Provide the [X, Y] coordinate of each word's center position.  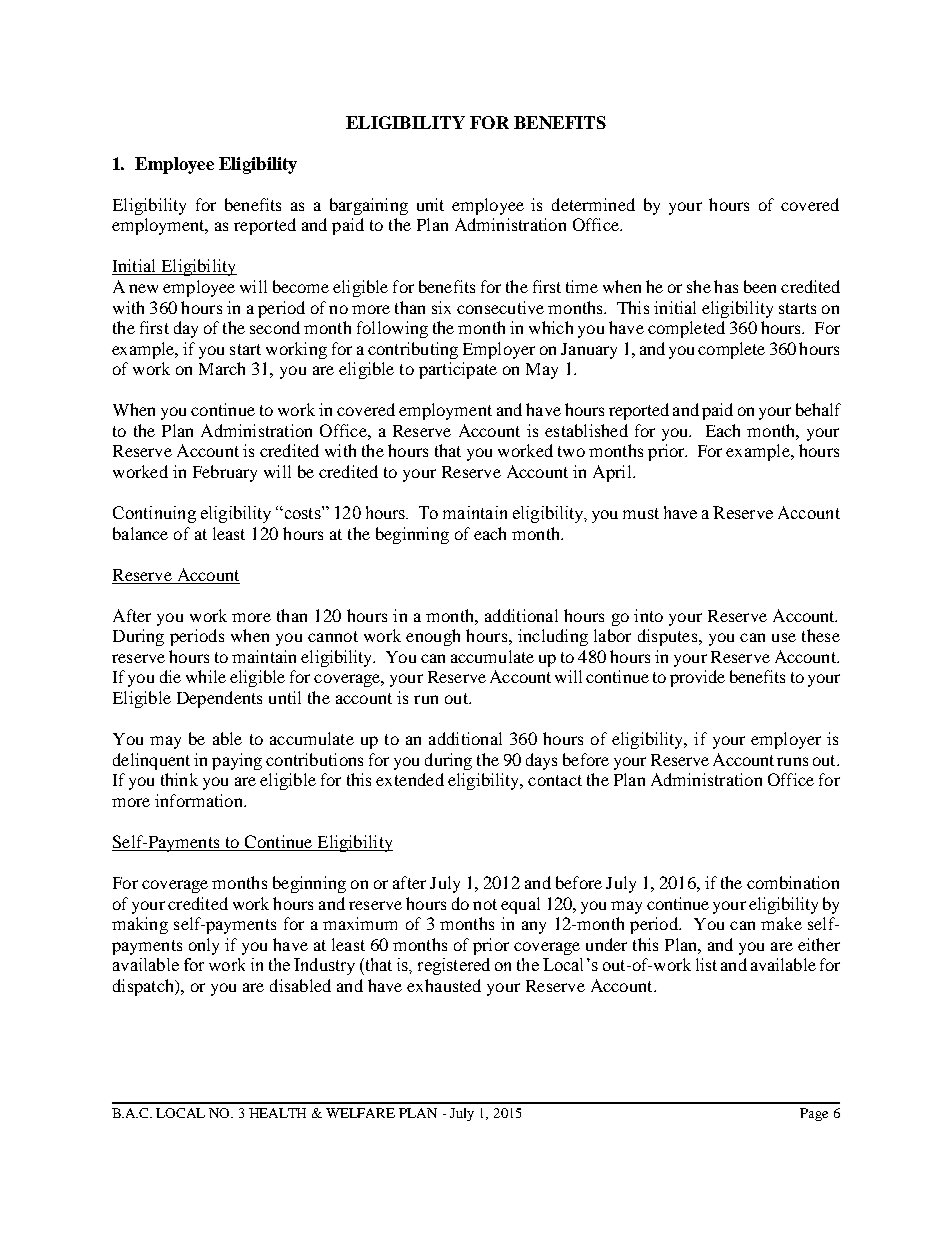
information [200, 800]
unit [430, 204]
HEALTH [277, 1113]
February [225, 473]
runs [792, 761]
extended [410, 779]
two [571, 451]
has [726, 286]
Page [814, 1114]
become [301, 286]
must [641, 513]
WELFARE [360, 1113]
